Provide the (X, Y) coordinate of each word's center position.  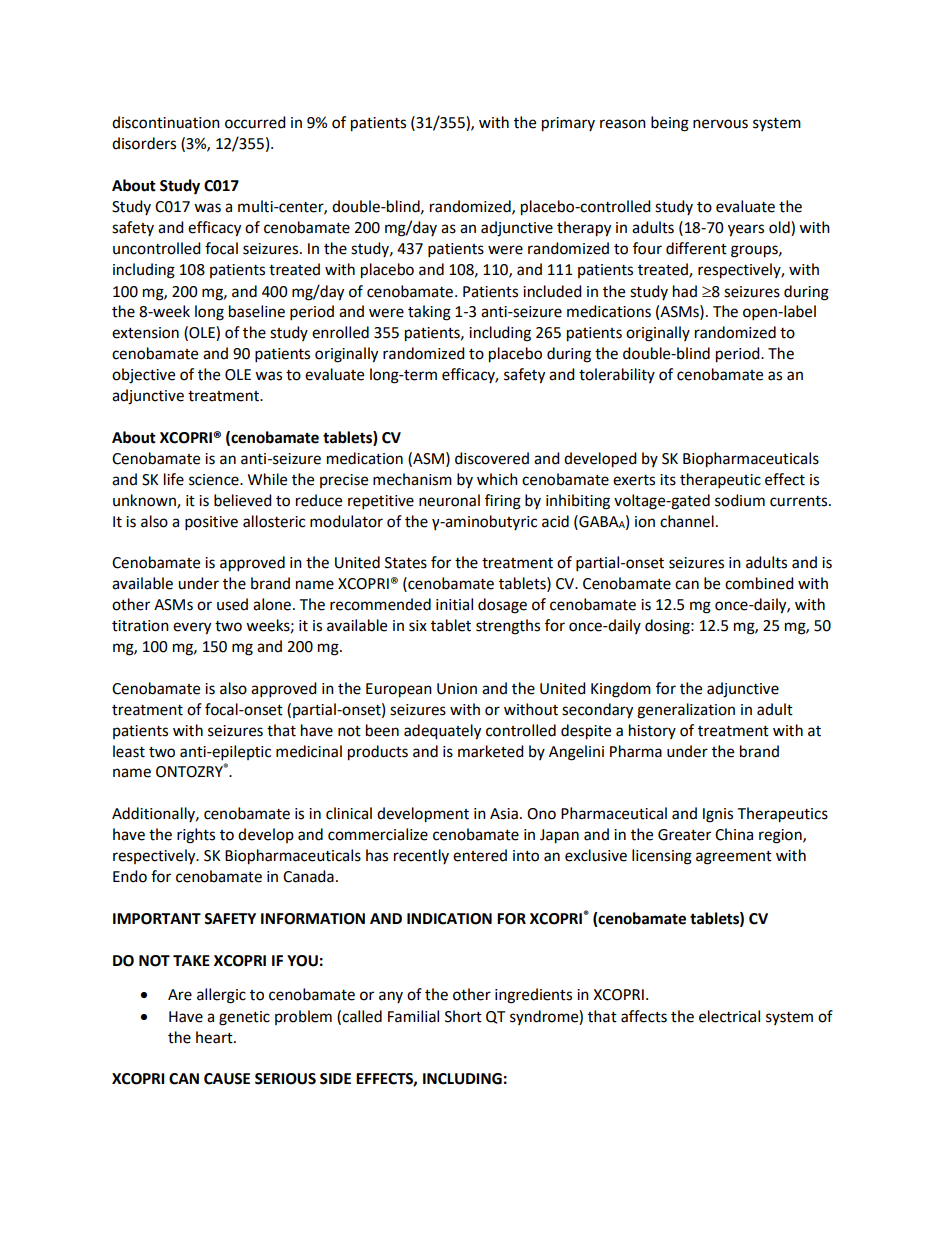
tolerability (617, 375)
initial (454, 604)
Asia (504, 814)
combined (759, 583)
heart (215, 1037)
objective (143, 376)
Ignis (718, 815)
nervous (720, 124)
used (232, 604)
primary (568, 124)
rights (196, 836)
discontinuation (166, 122)
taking (429, 313)
